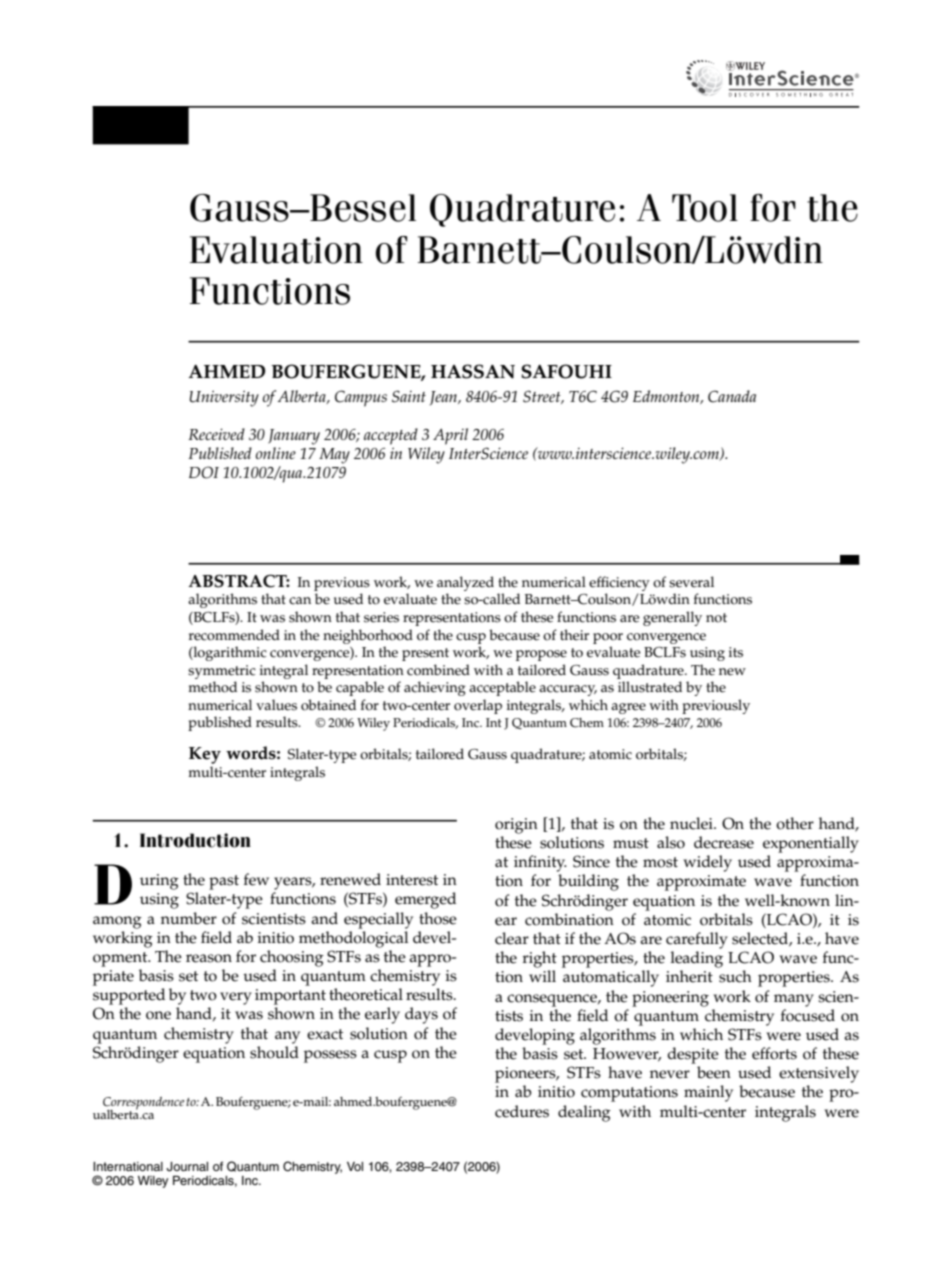  Describe the element at coordinates (478, 706) in the screenshot. I see `overlap` at that location.
